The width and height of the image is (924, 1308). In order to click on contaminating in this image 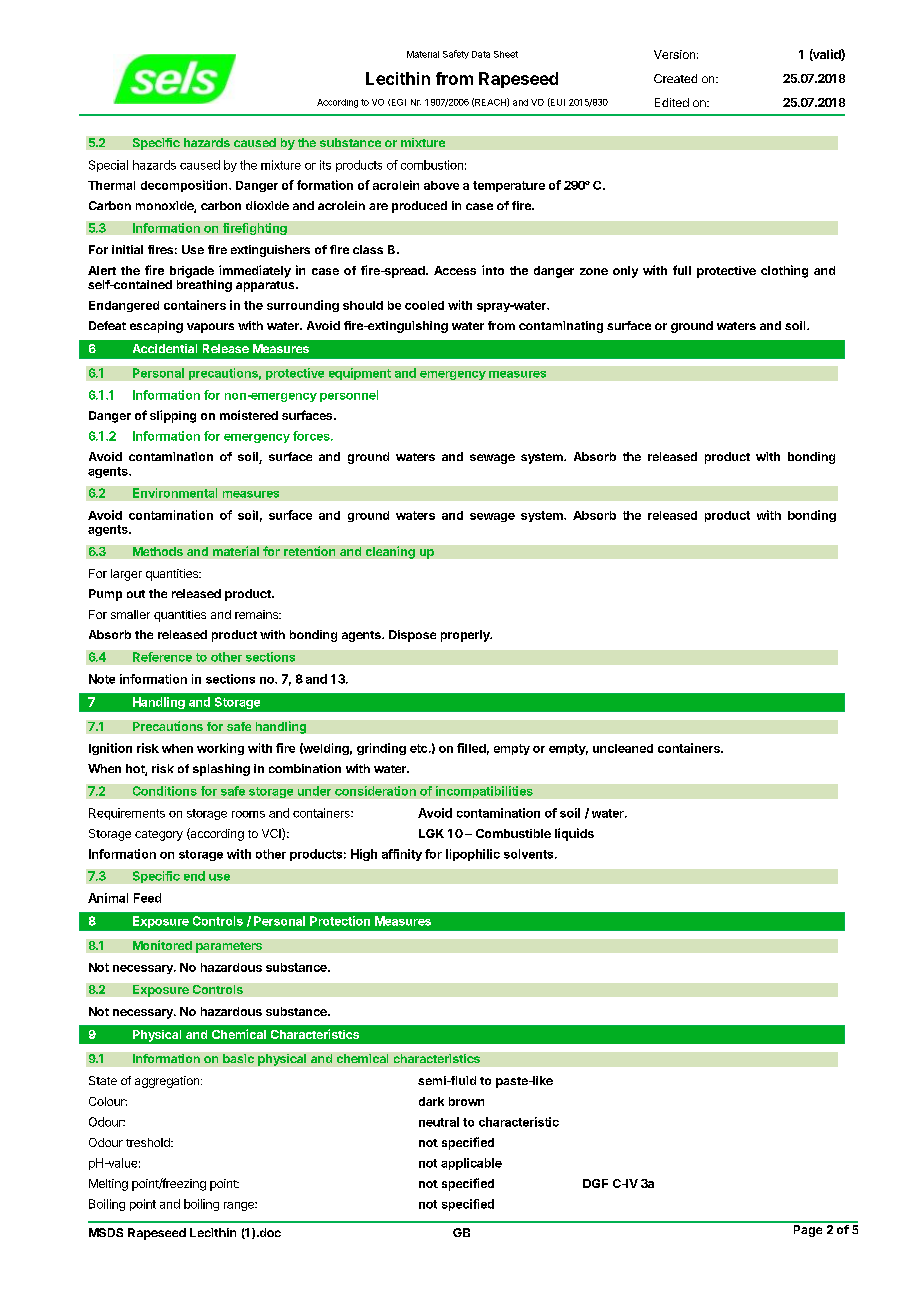, I will do `click(561, 327)`.
